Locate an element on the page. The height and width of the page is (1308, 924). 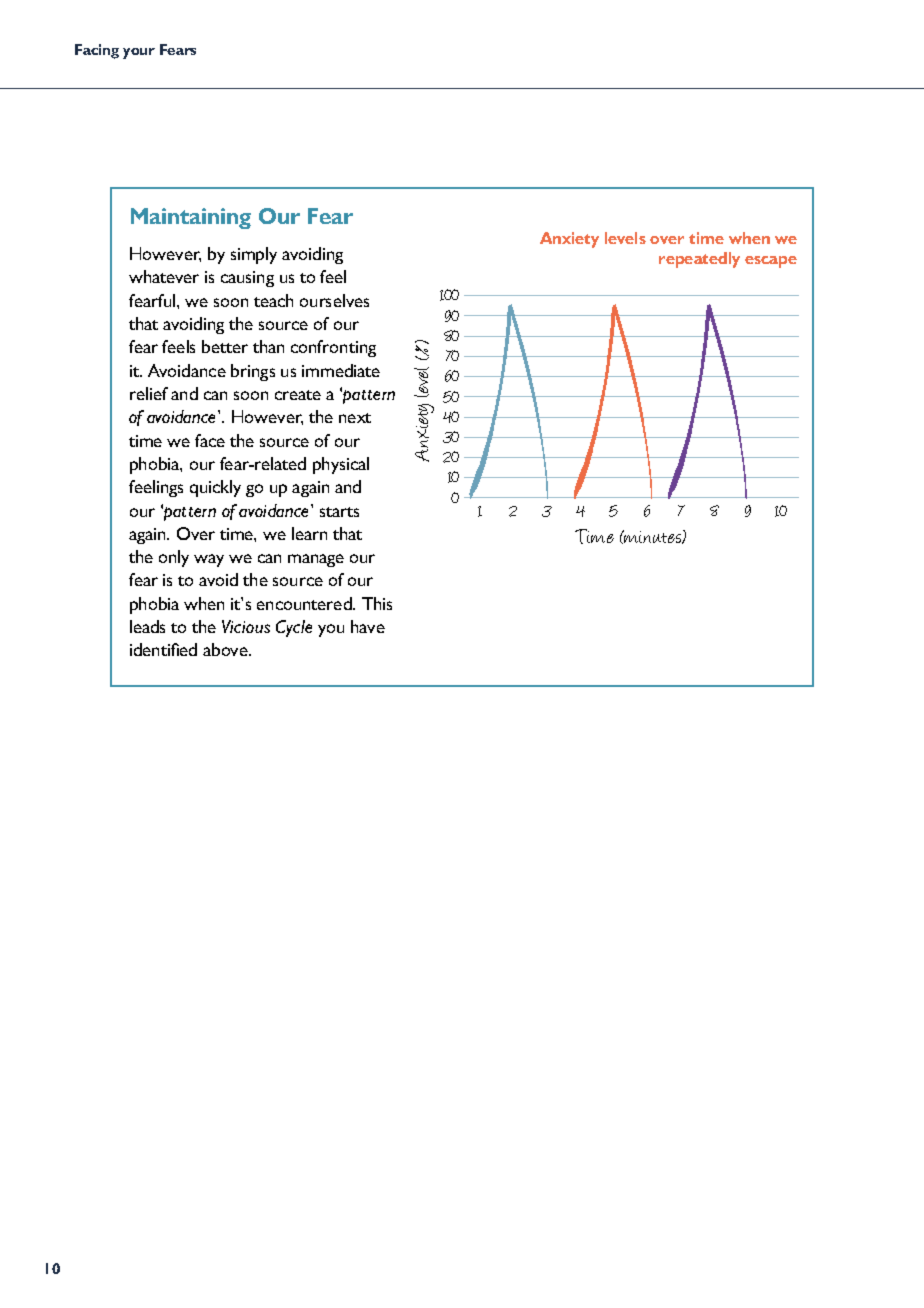
Facing is located at coordinates (97, 51).
